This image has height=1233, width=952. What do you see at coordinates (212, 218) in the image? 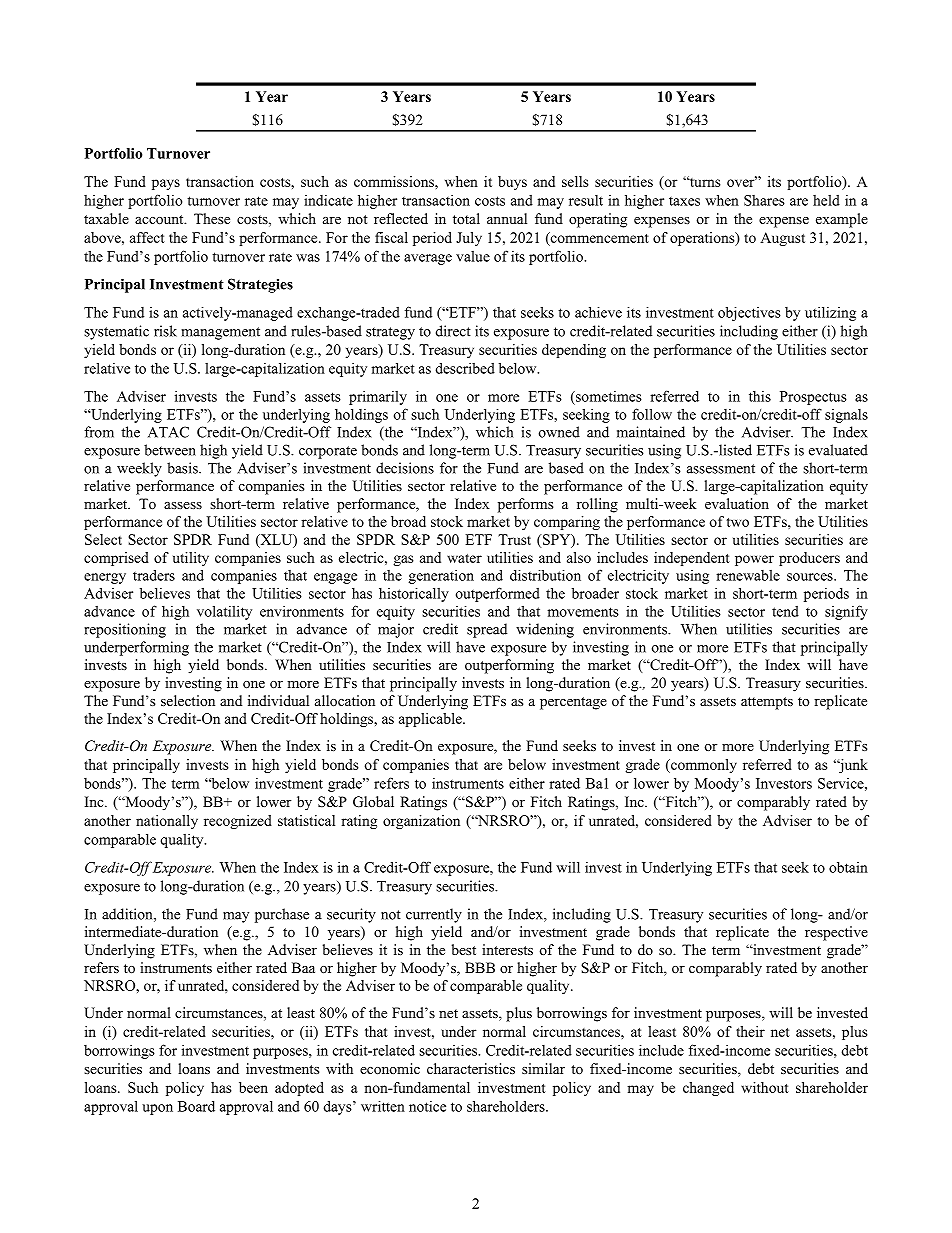
I see `These` at bounding box center [212, 218].
